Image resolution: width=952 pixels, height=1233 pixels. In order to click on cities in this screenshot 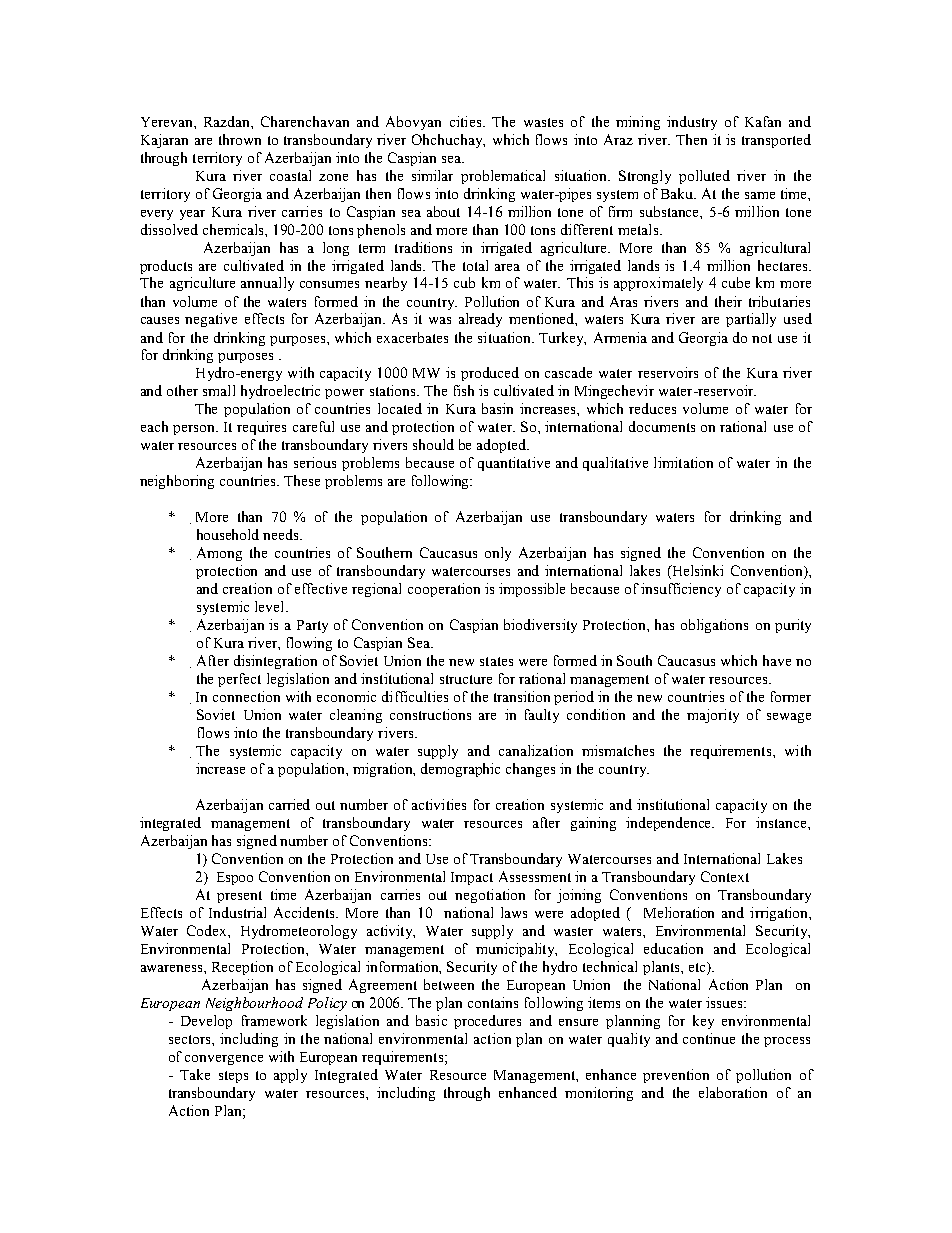, I will do `click(467, 121)`.
